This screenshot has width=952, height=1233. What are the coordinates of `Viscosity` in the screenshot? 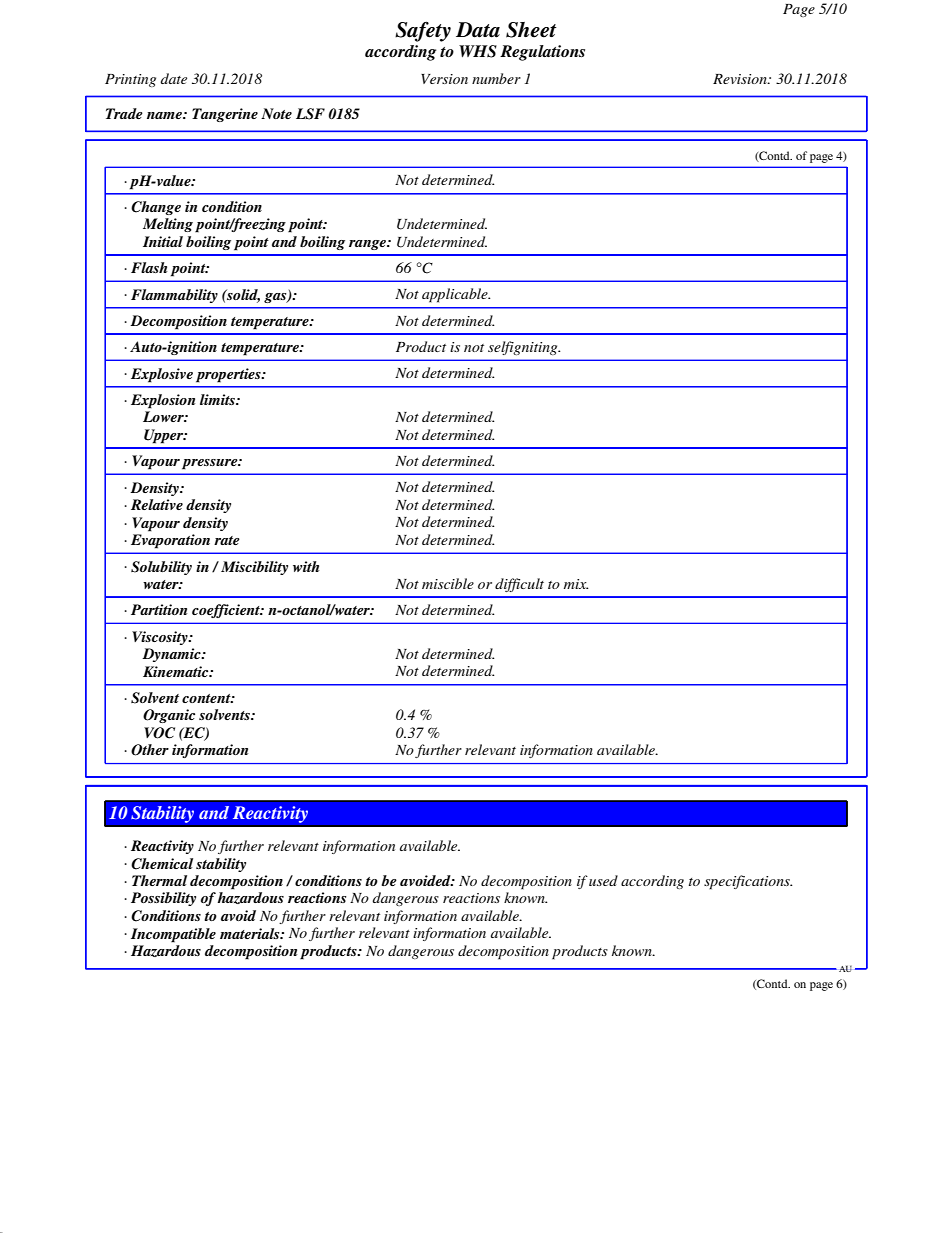 It's located at (161, 638).
